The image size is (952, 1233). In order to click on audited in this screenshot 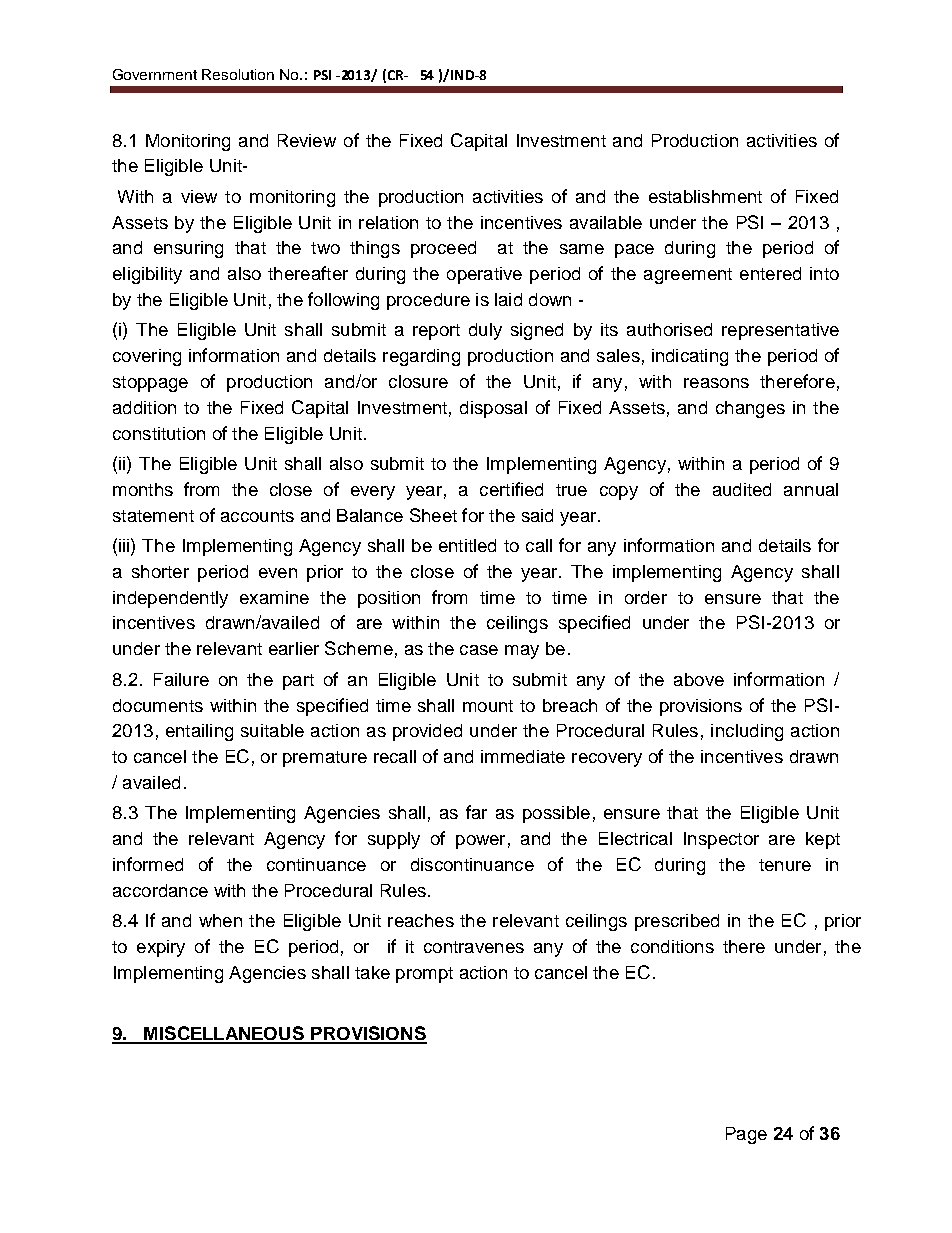, I will do `click(742, 489)`.
